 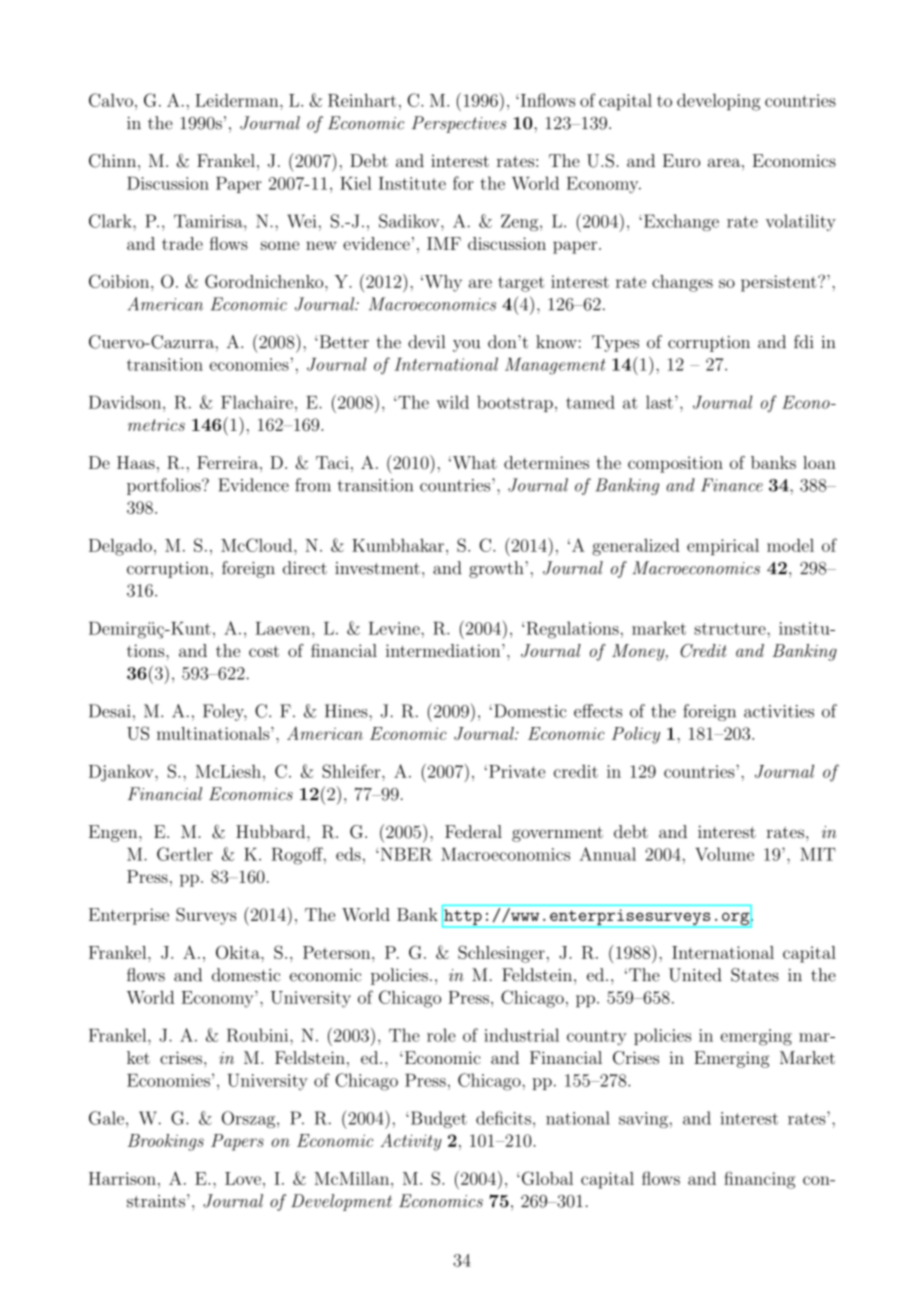 What do you see at coordinates (724, 162) in the image?
I see `area` at bounding box center [724, 162].
